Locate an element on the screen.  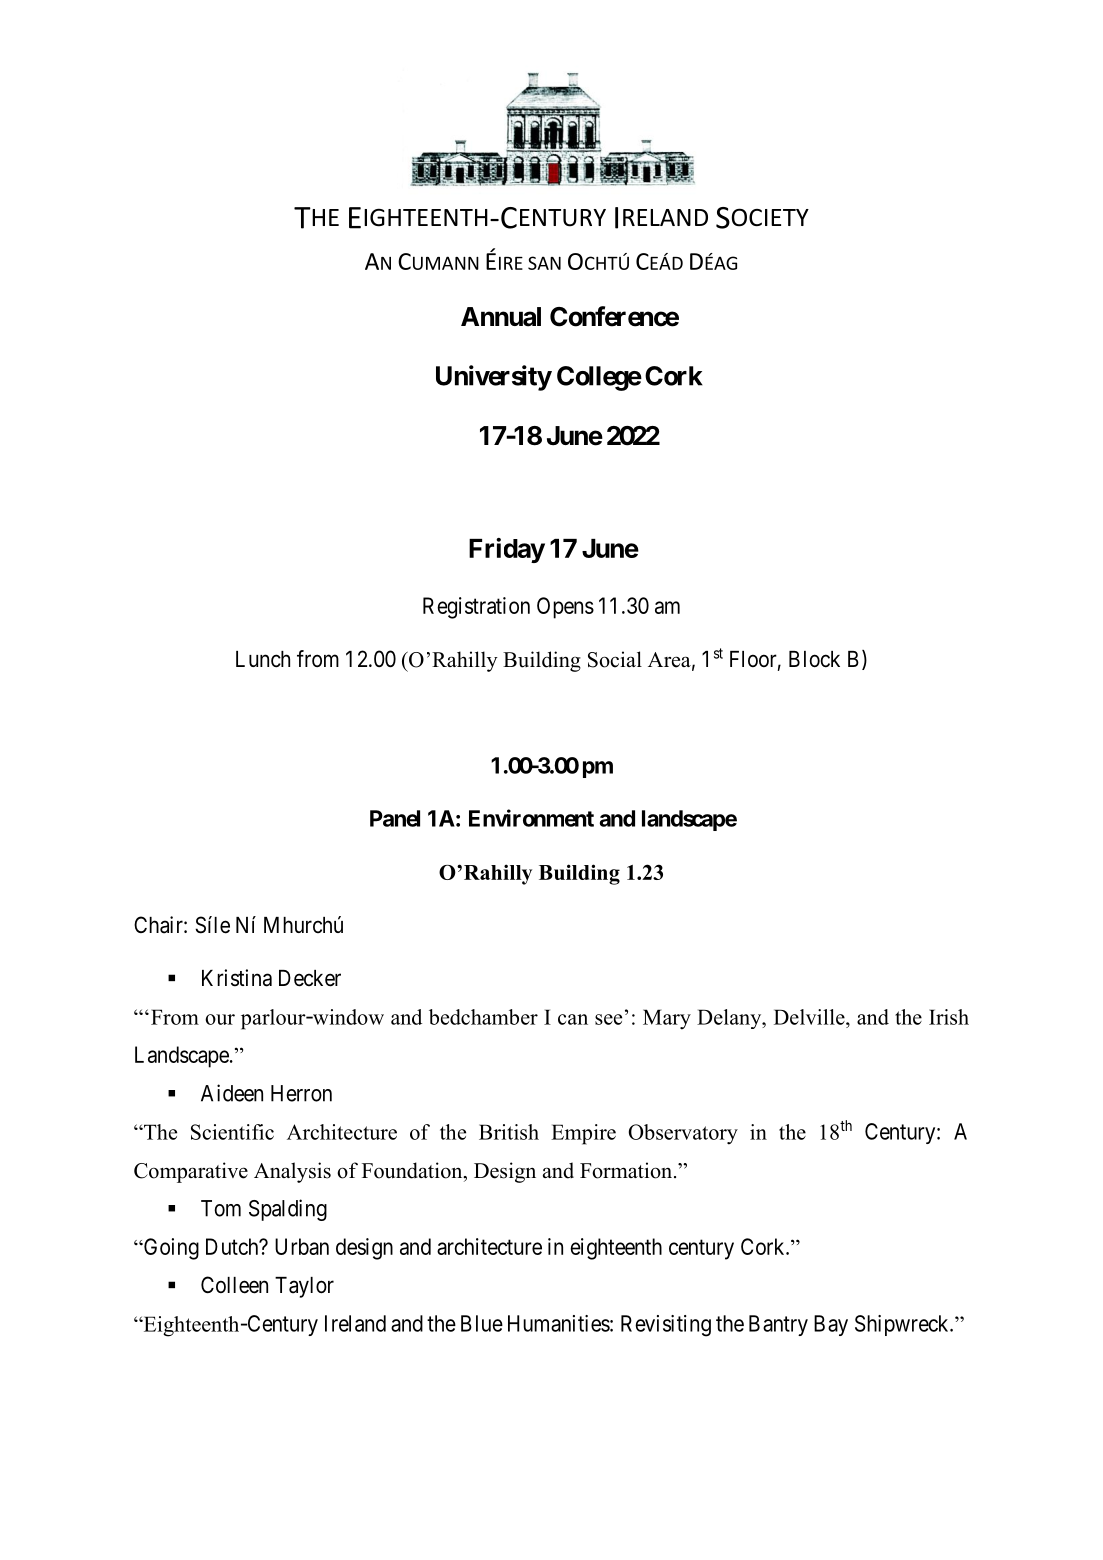
SAN is located at coordinates (544, 263).
